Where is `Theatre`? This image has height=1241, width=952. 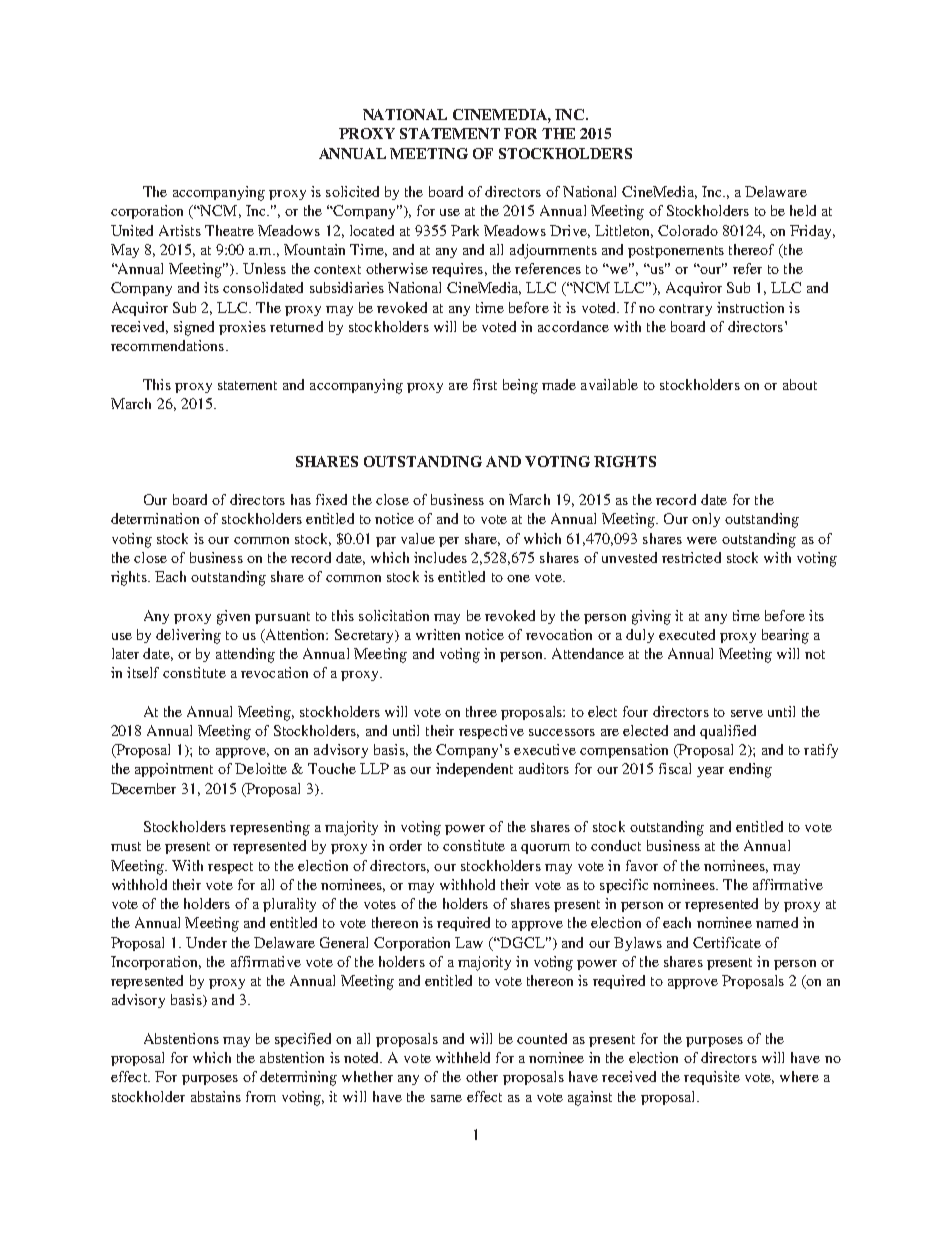
Theatre is located at coordinates (229, 230).
